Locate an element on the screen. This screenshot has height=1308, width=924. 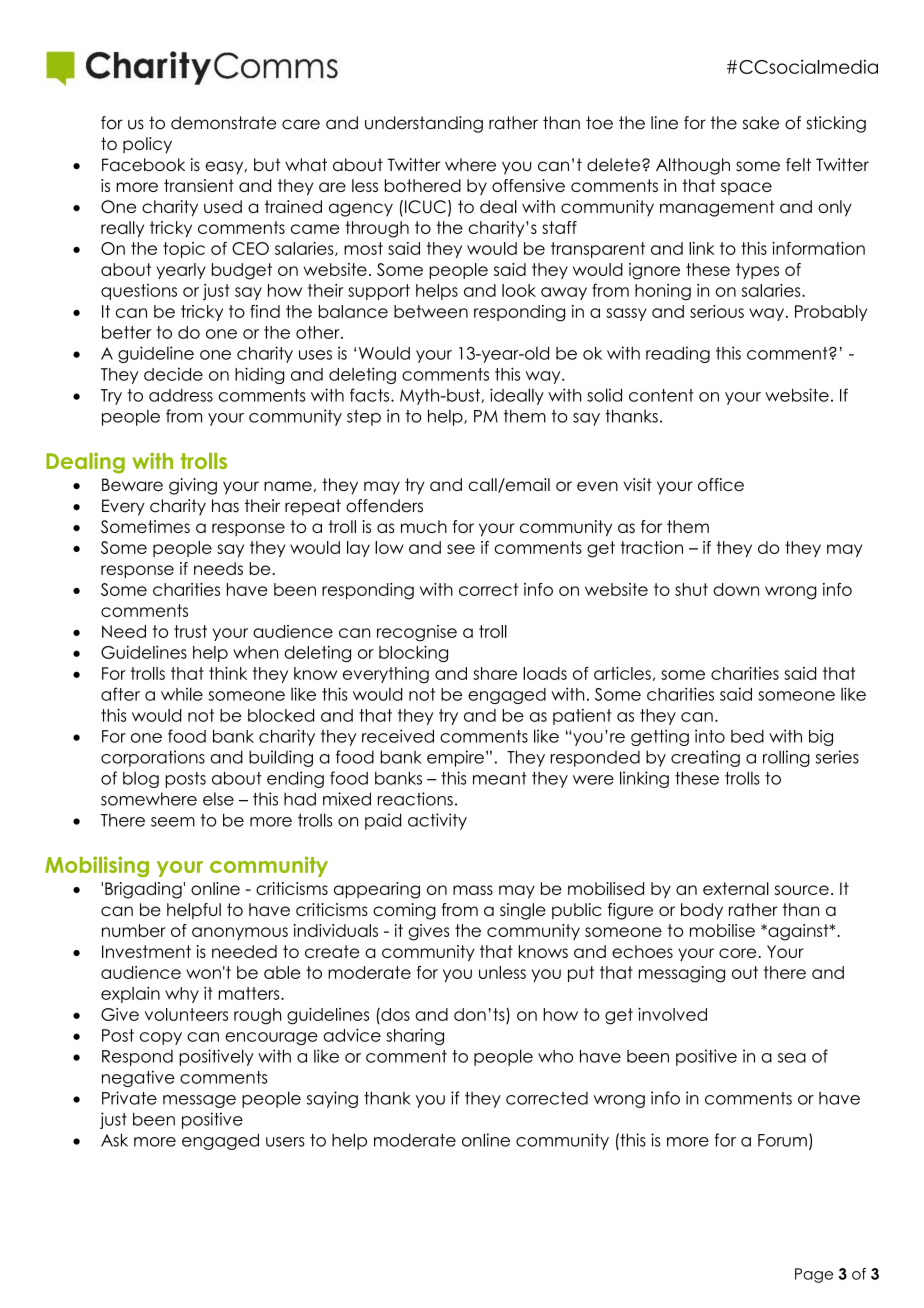
transient is located at coordinates (199, 185).
